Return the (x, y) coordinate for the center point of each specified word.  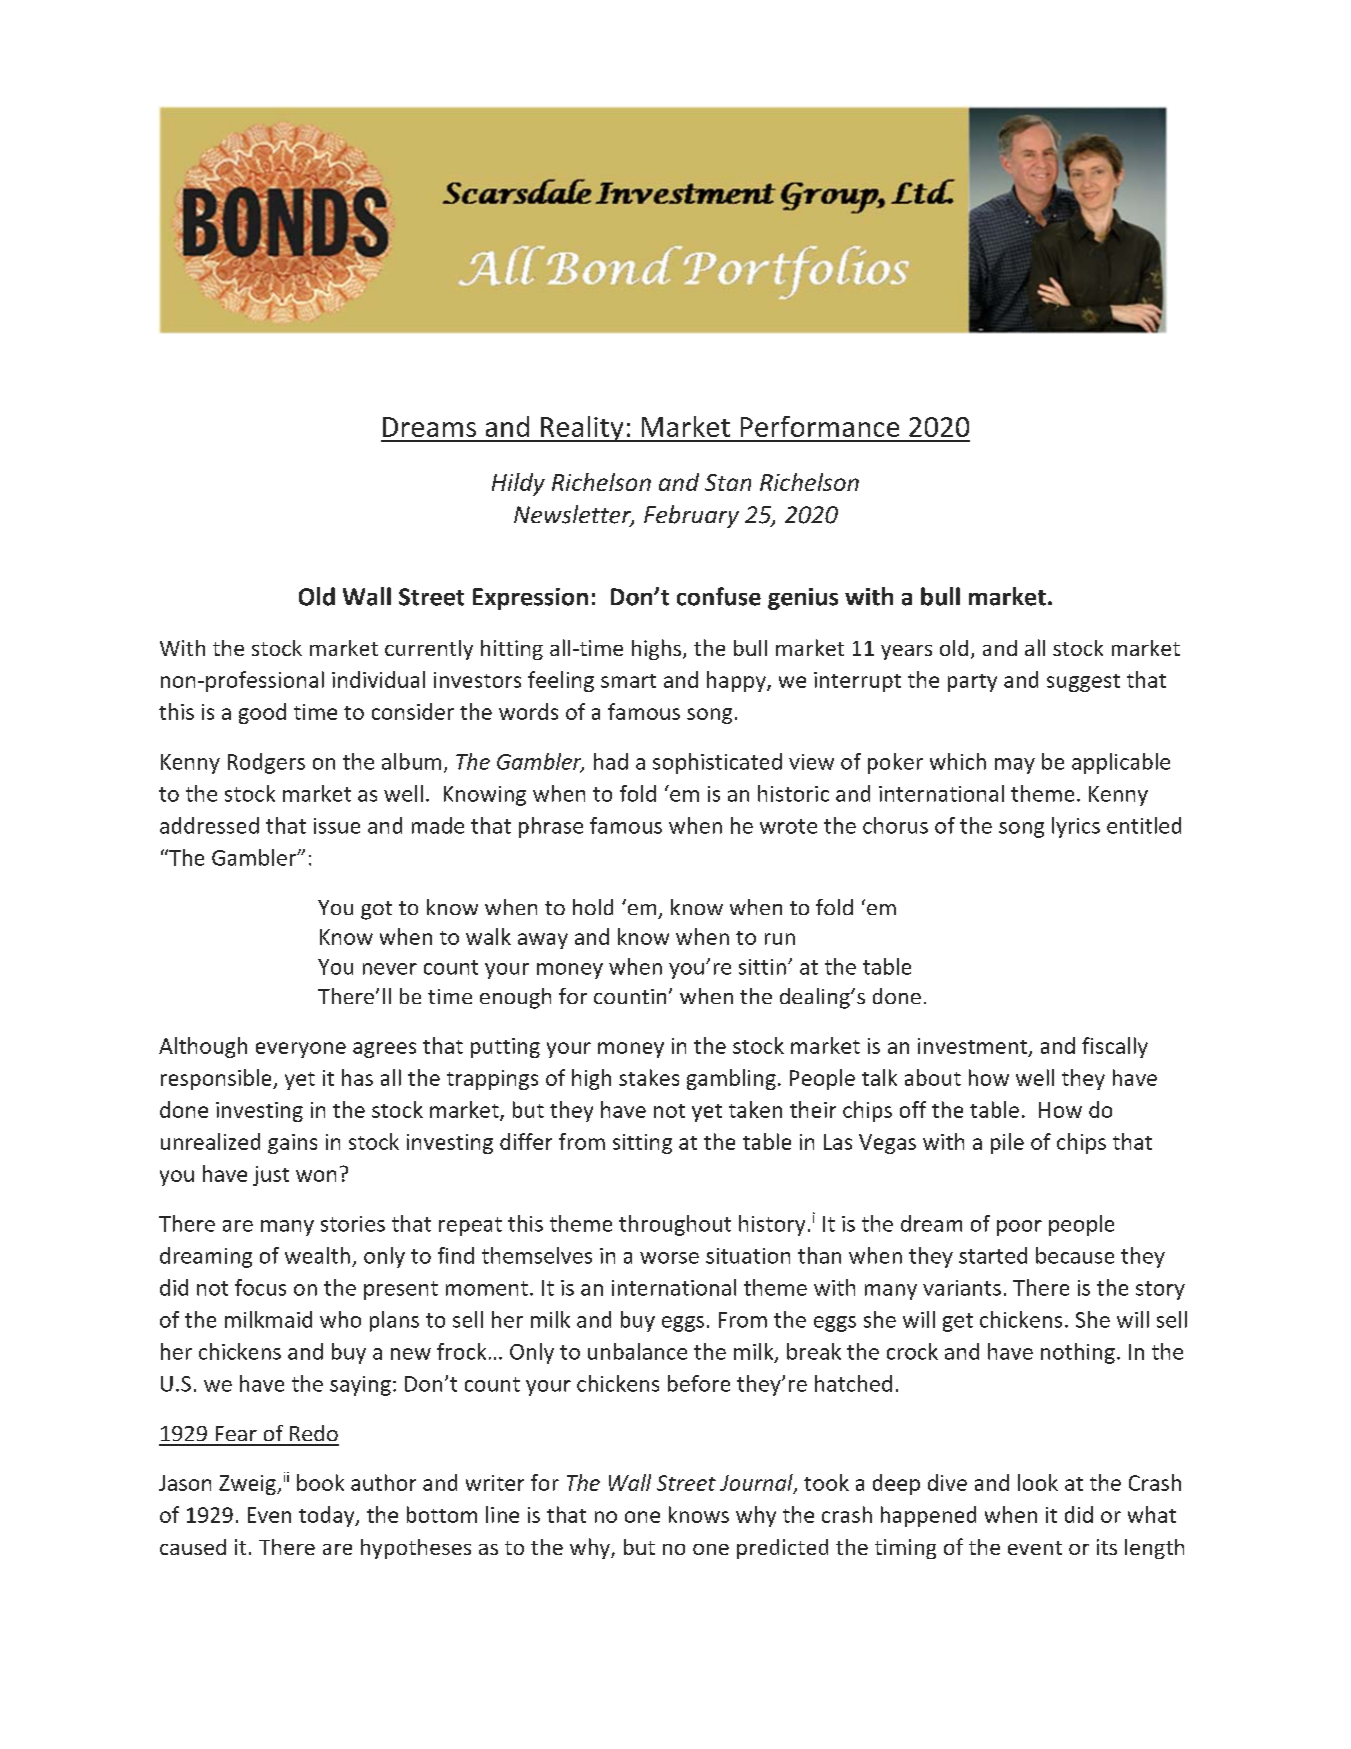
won (316, 1176)
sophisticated (717, 763)
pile (1007, 1143)
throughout (675, 1225)
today (328, 1516)
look (1038, 1482)
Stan (728, 482)
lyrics (1076, 827)
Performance (820, 426)
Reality (582, 429)
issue (337, 826)
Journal (757, 1483)
